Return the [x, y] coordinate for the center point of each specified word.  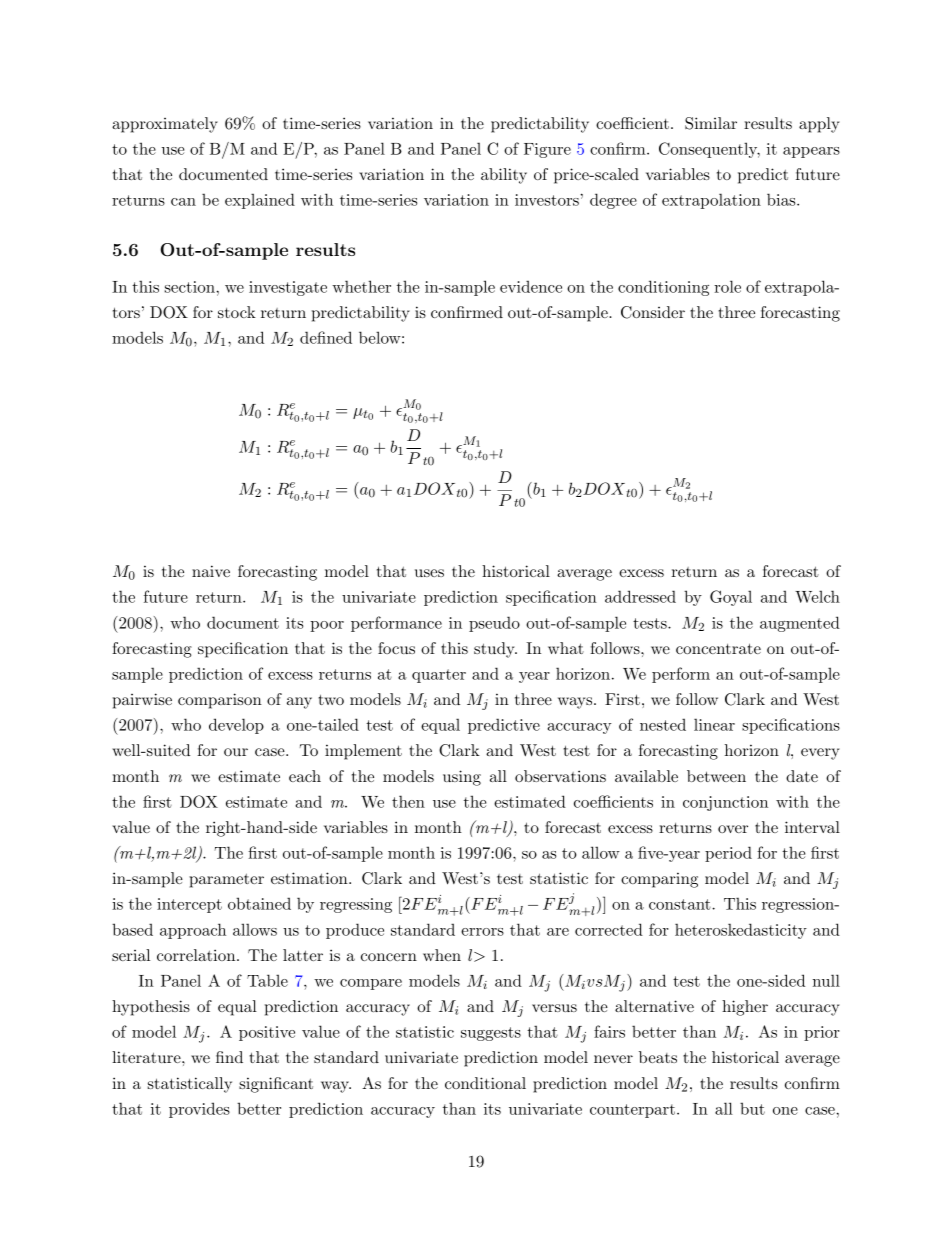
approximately [165, 125]
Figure [547, 150]
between [716, 776]
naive [211, 571]
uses [429, 573]
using [462, 778]
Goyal [731, 598]
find [229, 1057]
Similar [711, 123]
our [236, 752]
